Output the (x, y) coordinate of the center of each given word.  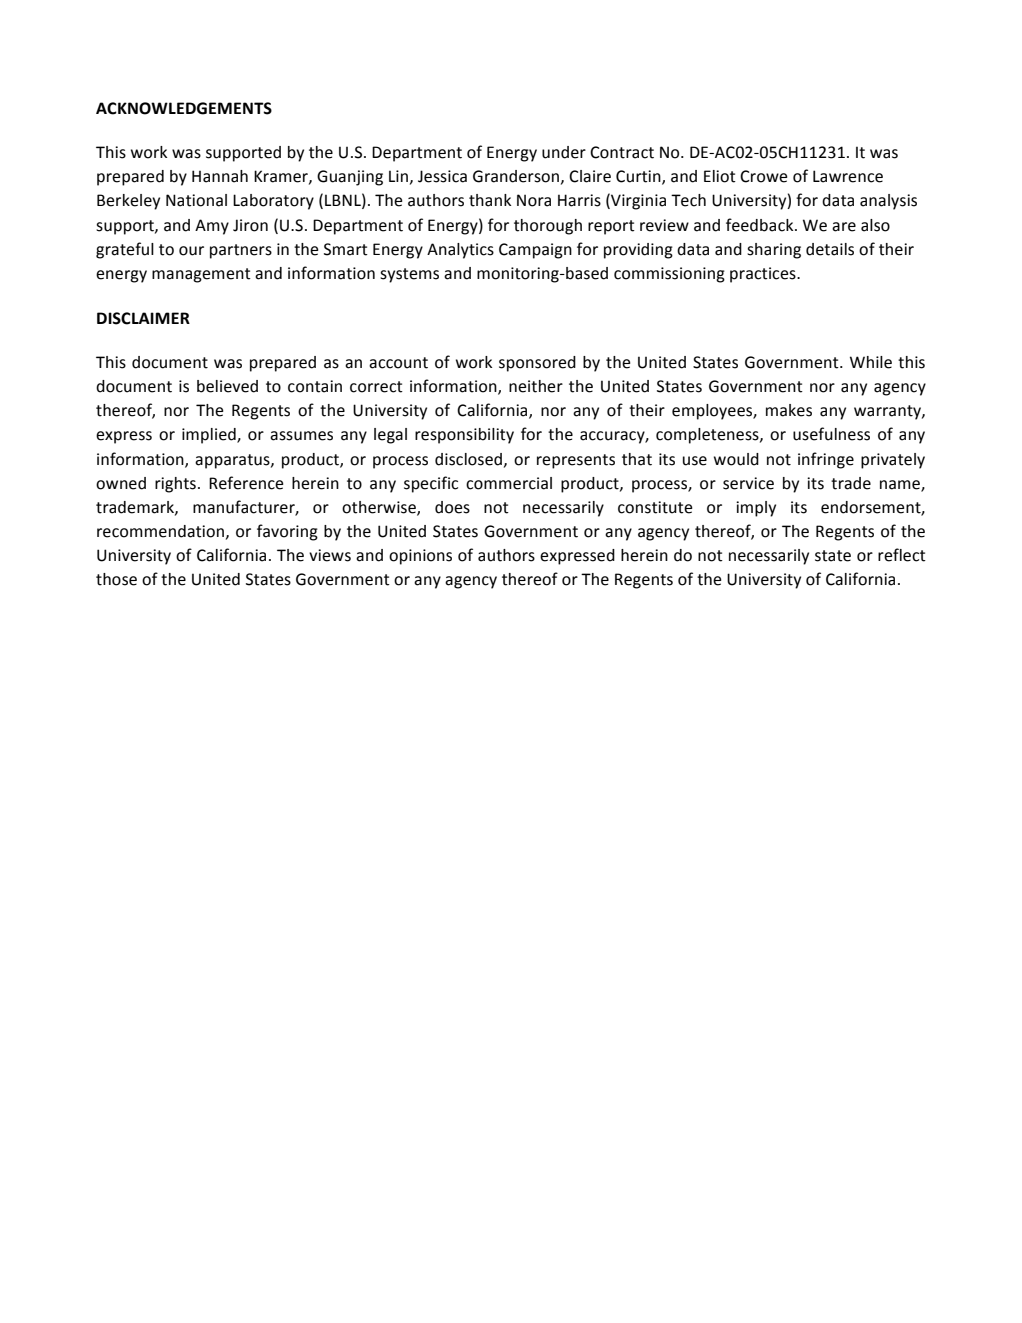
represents (576, 461)
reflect (902, 555)
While (871, 362)
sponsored (537, 364)
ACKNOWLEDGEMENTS (184, 108)
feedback (761, 225)
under (564, 152)
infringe (826, 460)
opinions (420, 557)
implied (210, 436)
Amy (212, 227)
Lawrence (848, 176)
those (116, 579)
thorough (548, 227)
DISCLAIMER (143, 318)
